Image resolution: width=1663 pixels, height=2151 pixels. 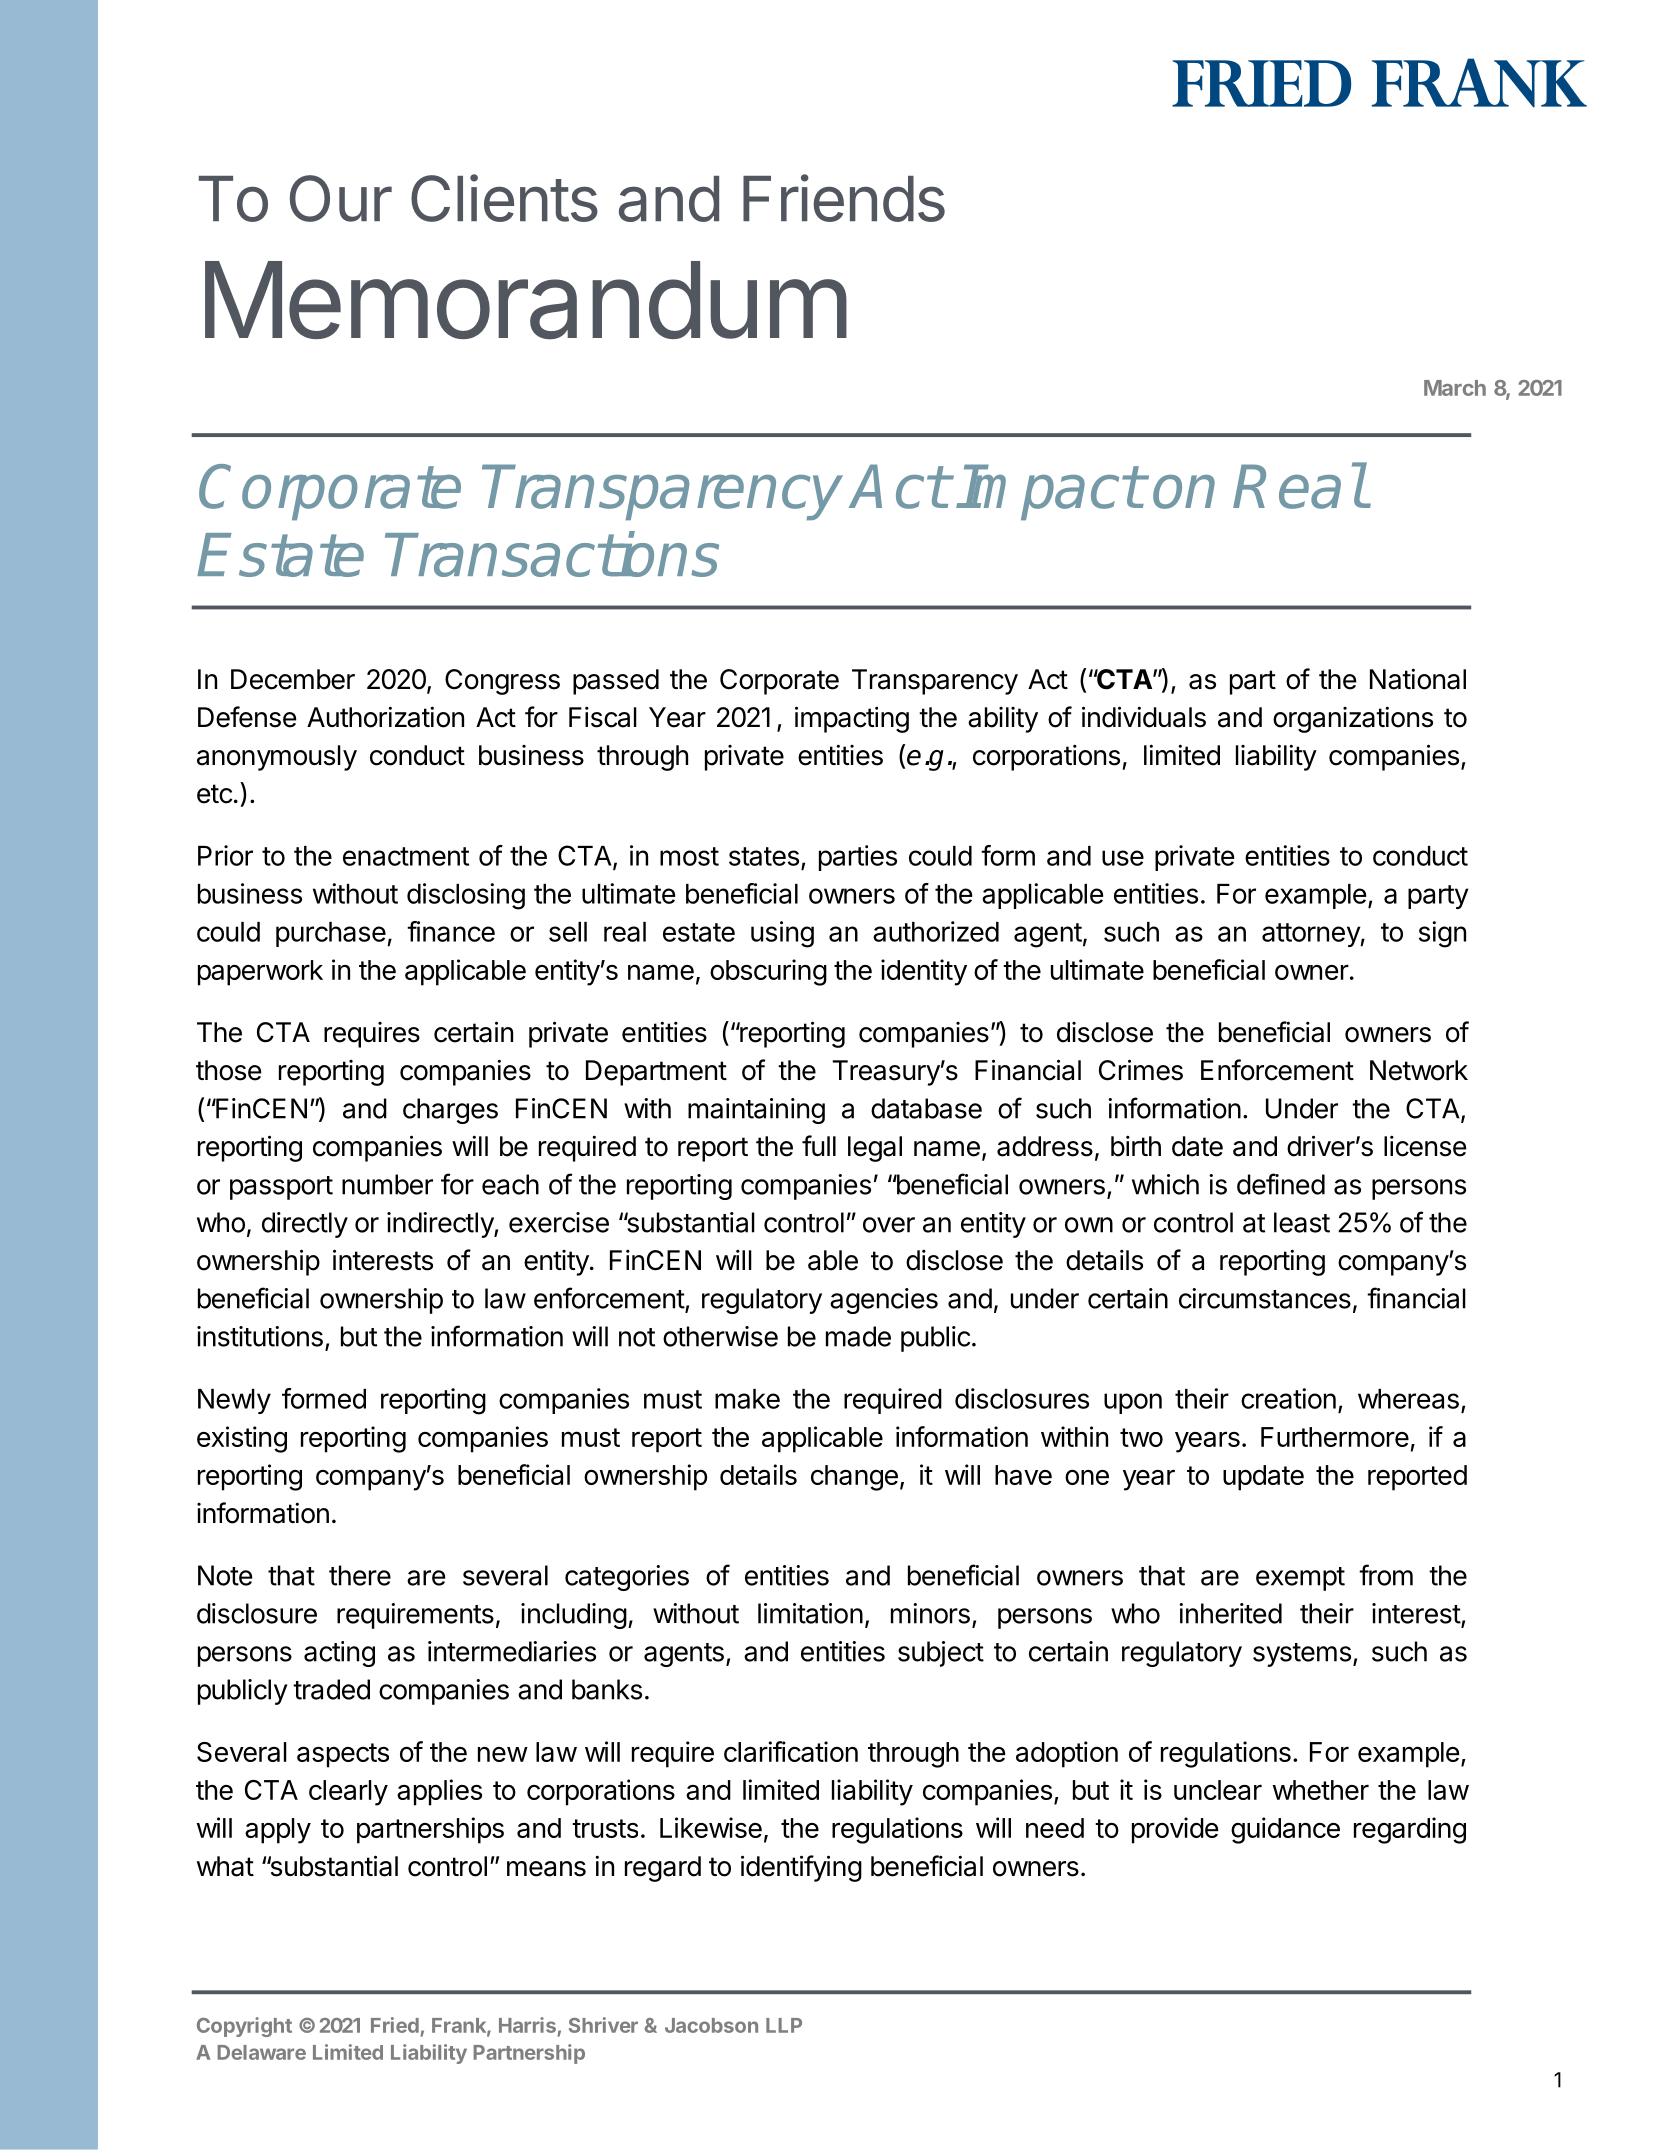 I want to click on full, so click(x=819, y=1145).
